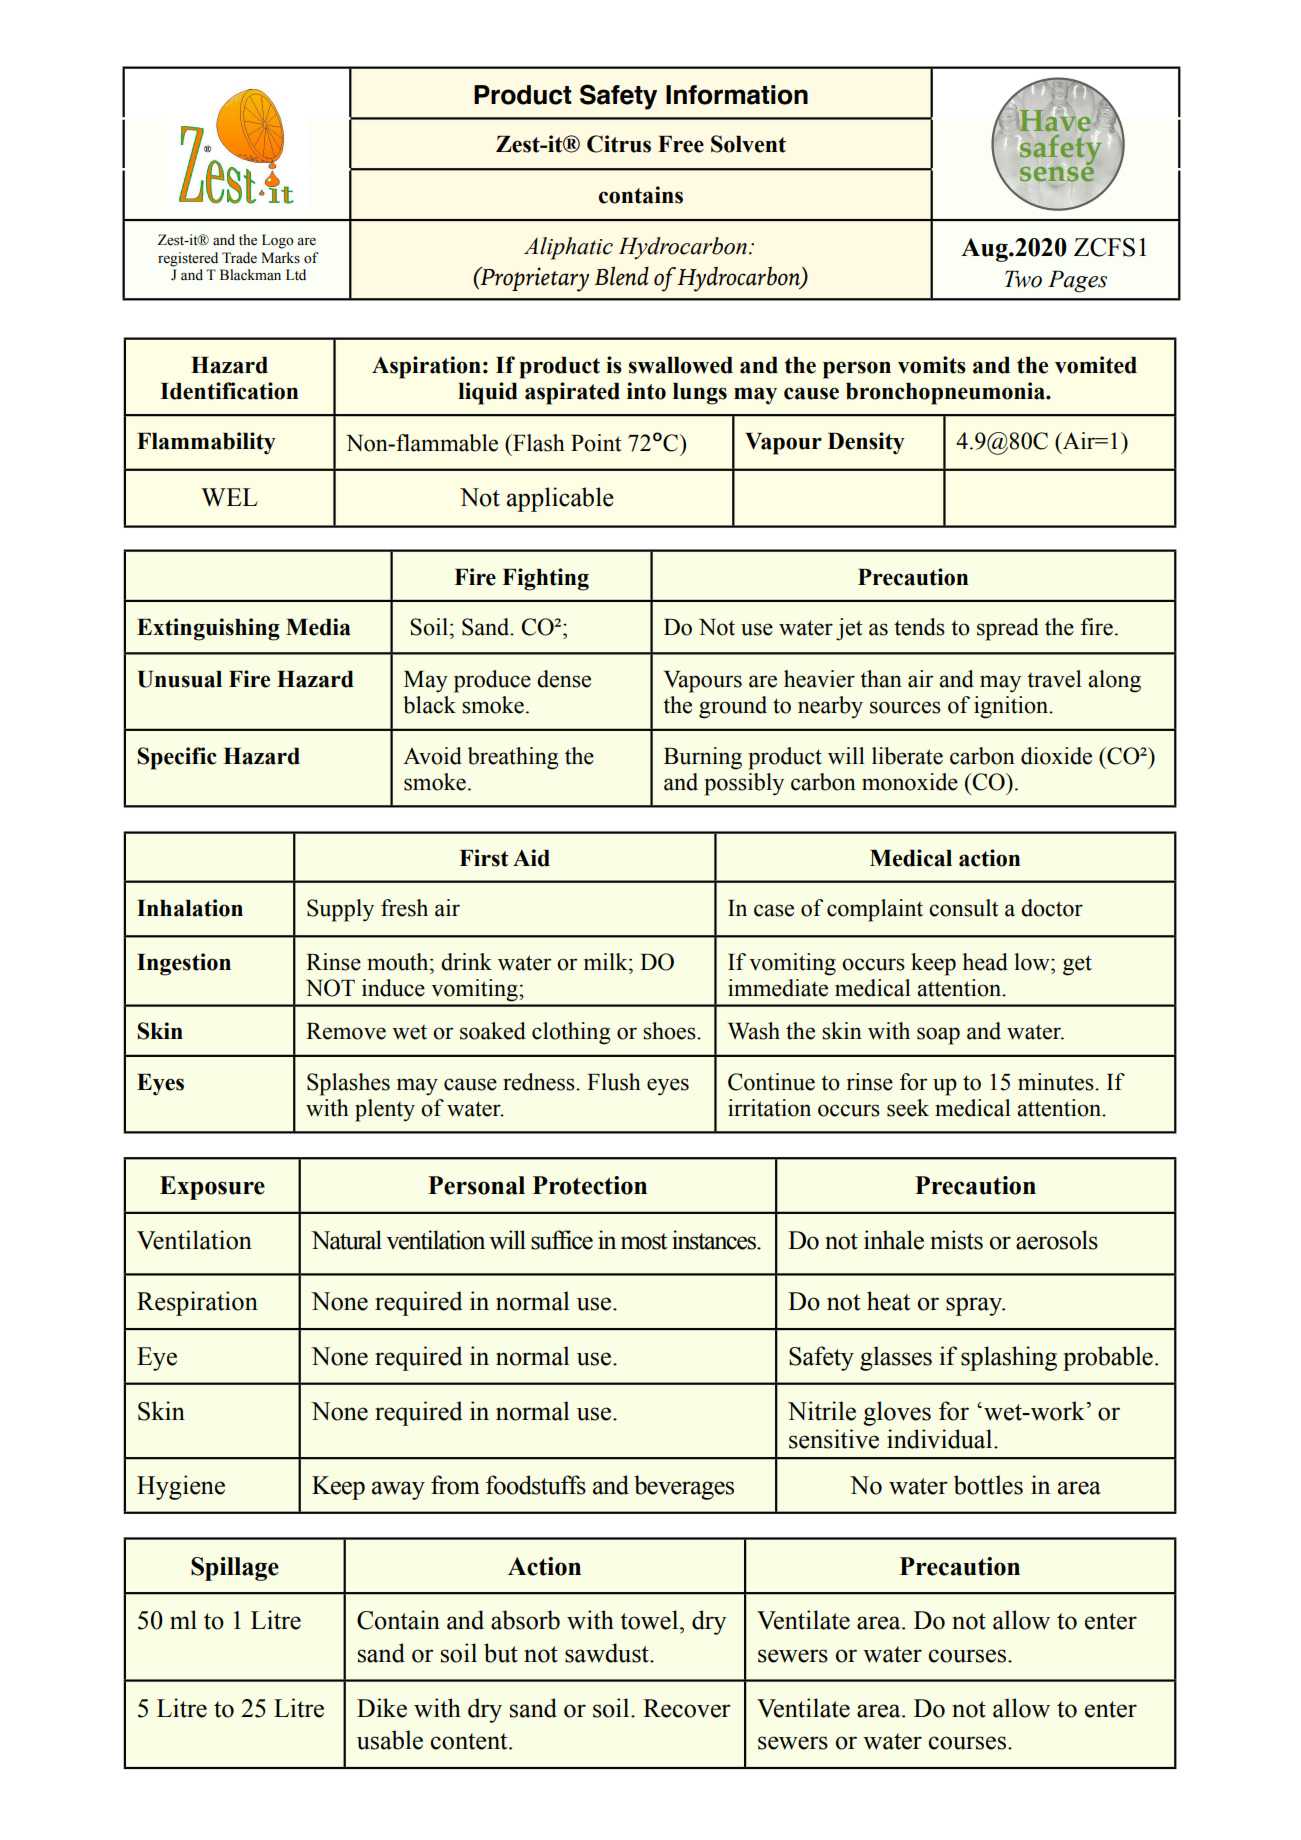 The width and height of the screenshot is (1301, 1840). I want to click on mists, so click(956, 1240).
